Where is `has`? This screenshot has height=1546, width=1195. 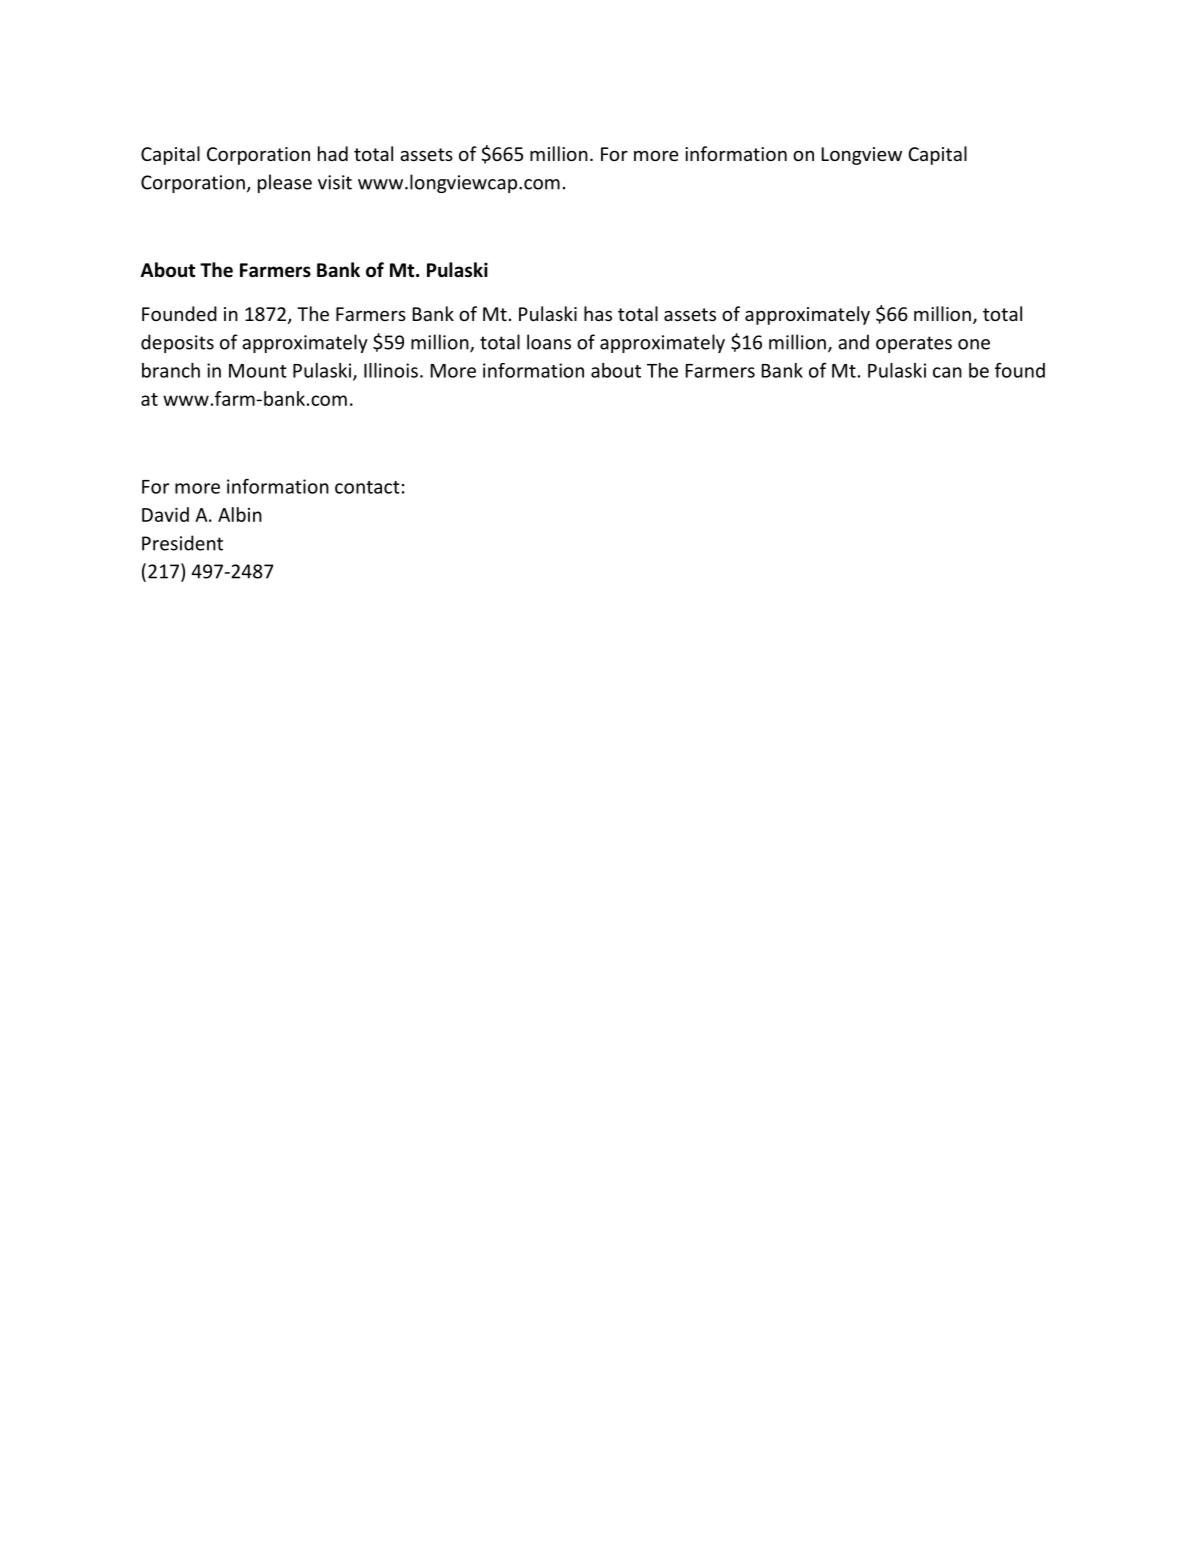 has is located at coordinates (598, 313).
